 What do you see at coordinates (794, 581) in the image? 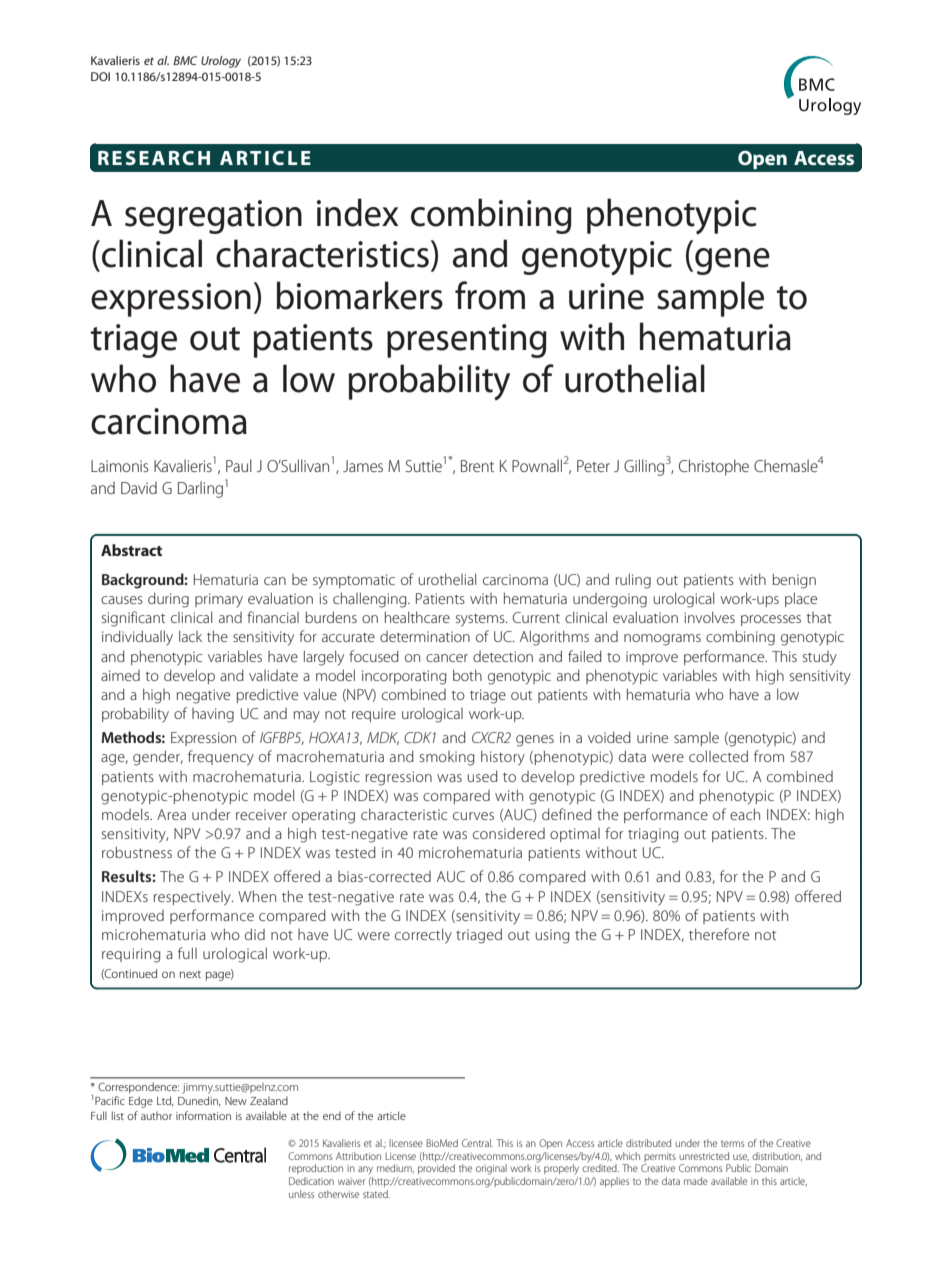
I see `benign` at bounding box center [794, 581].
